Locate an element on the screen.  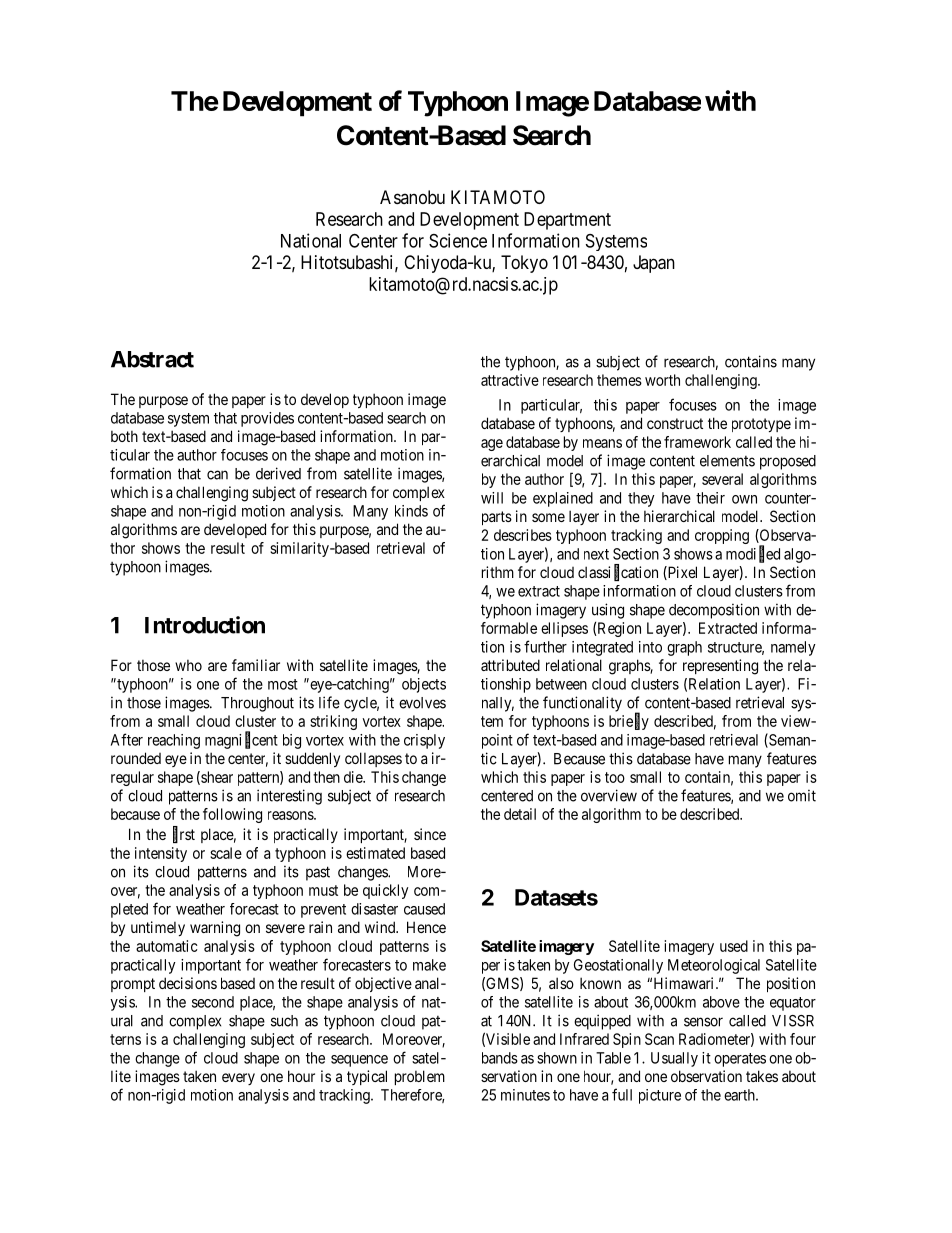
attributed is located at coordinates (510, 665).
